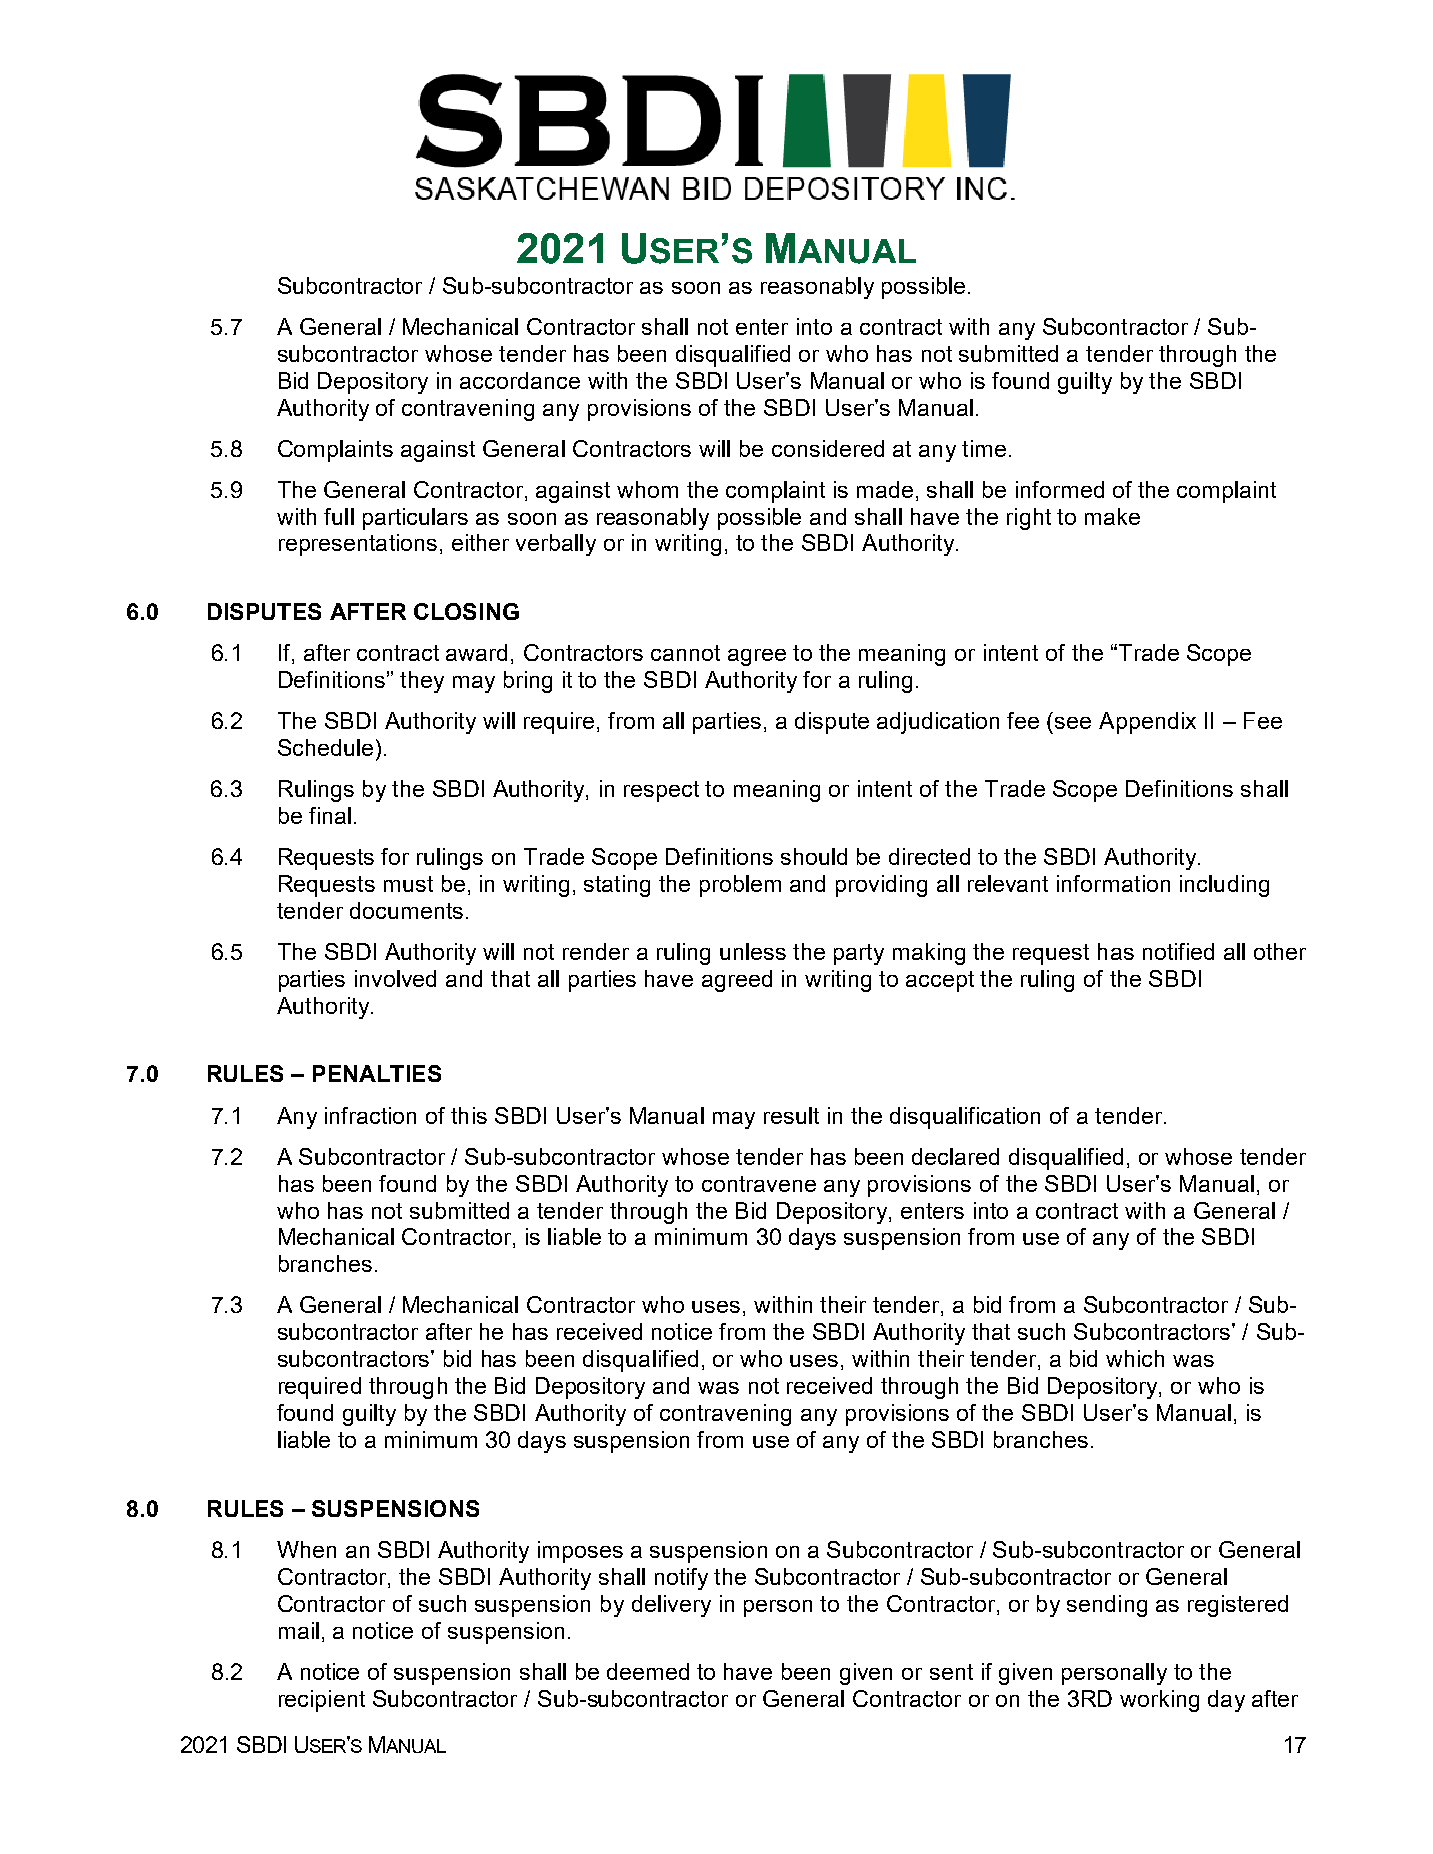 Image resolution: width=1433 pixels, height=1854 pixels. I want to click on which, so click(1135, 1358).
